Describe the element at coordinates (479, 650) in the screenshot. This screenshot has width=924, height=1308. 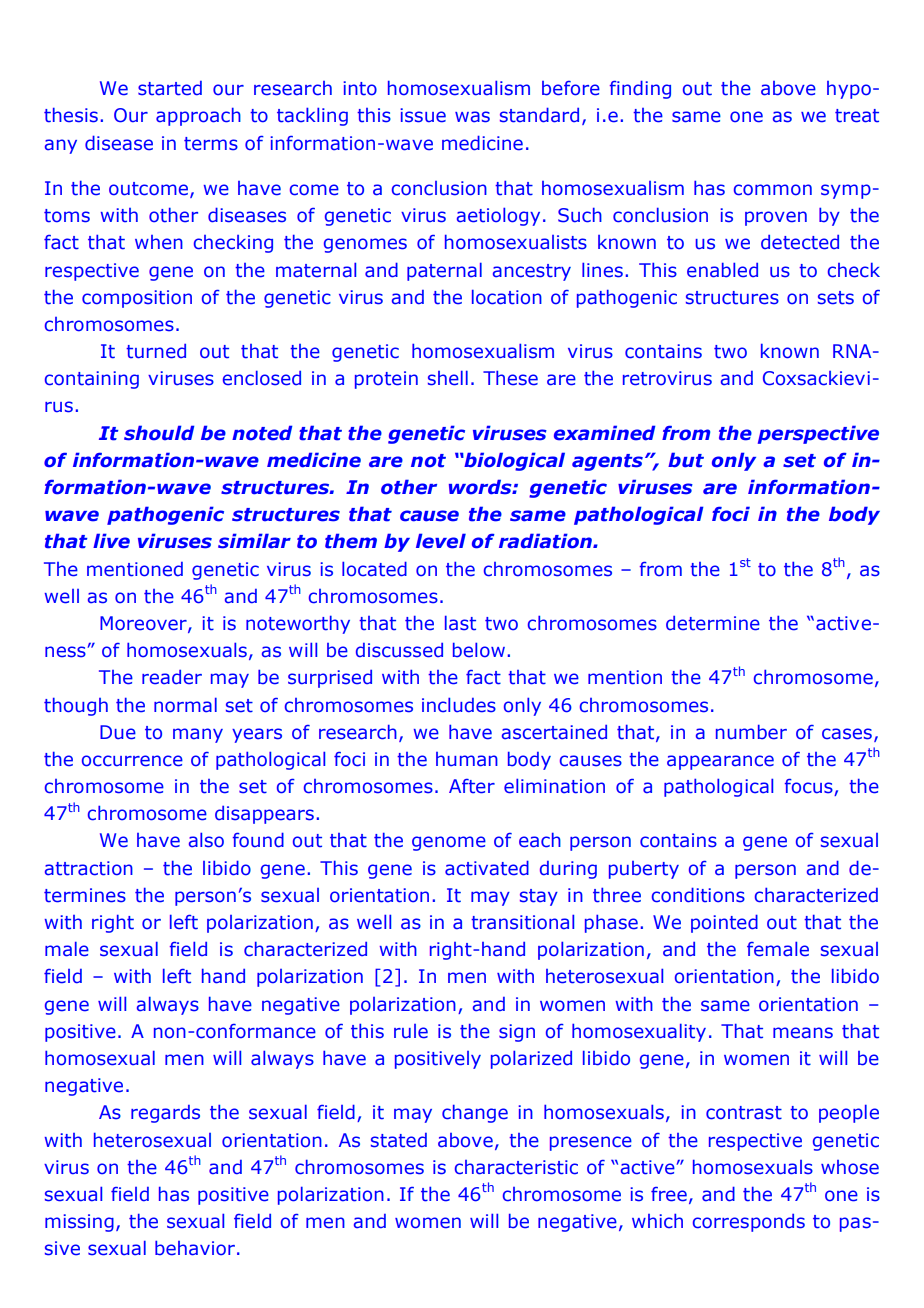
I see `below` at that location.
